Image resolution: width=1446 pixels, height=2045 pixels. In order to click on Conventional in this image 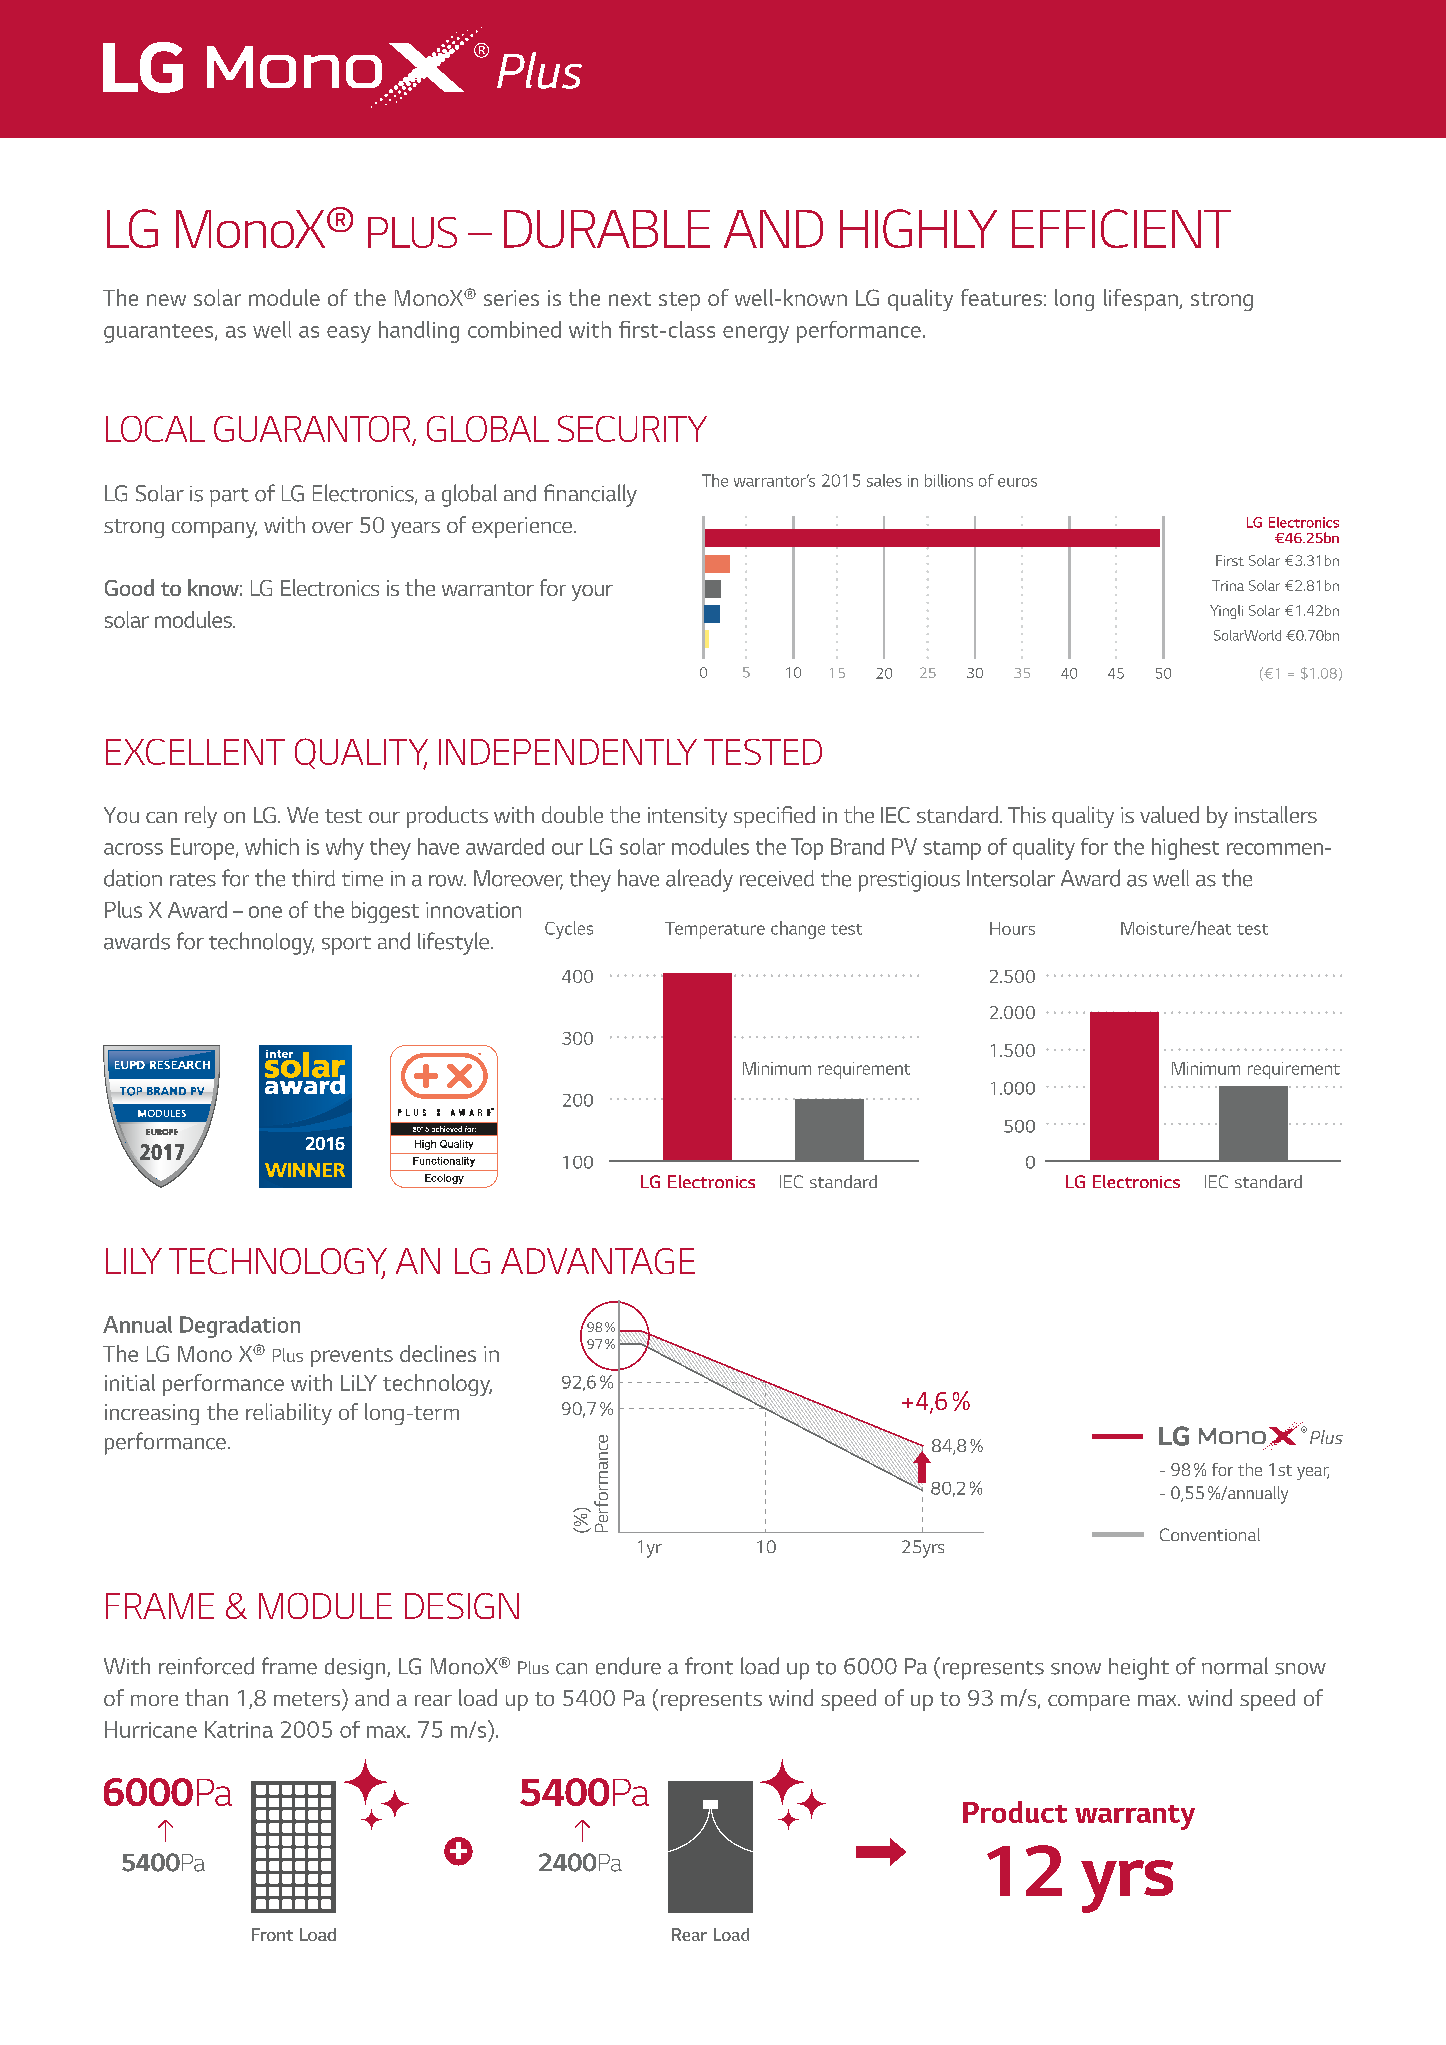, I will do `click(1210, 1534)`.
